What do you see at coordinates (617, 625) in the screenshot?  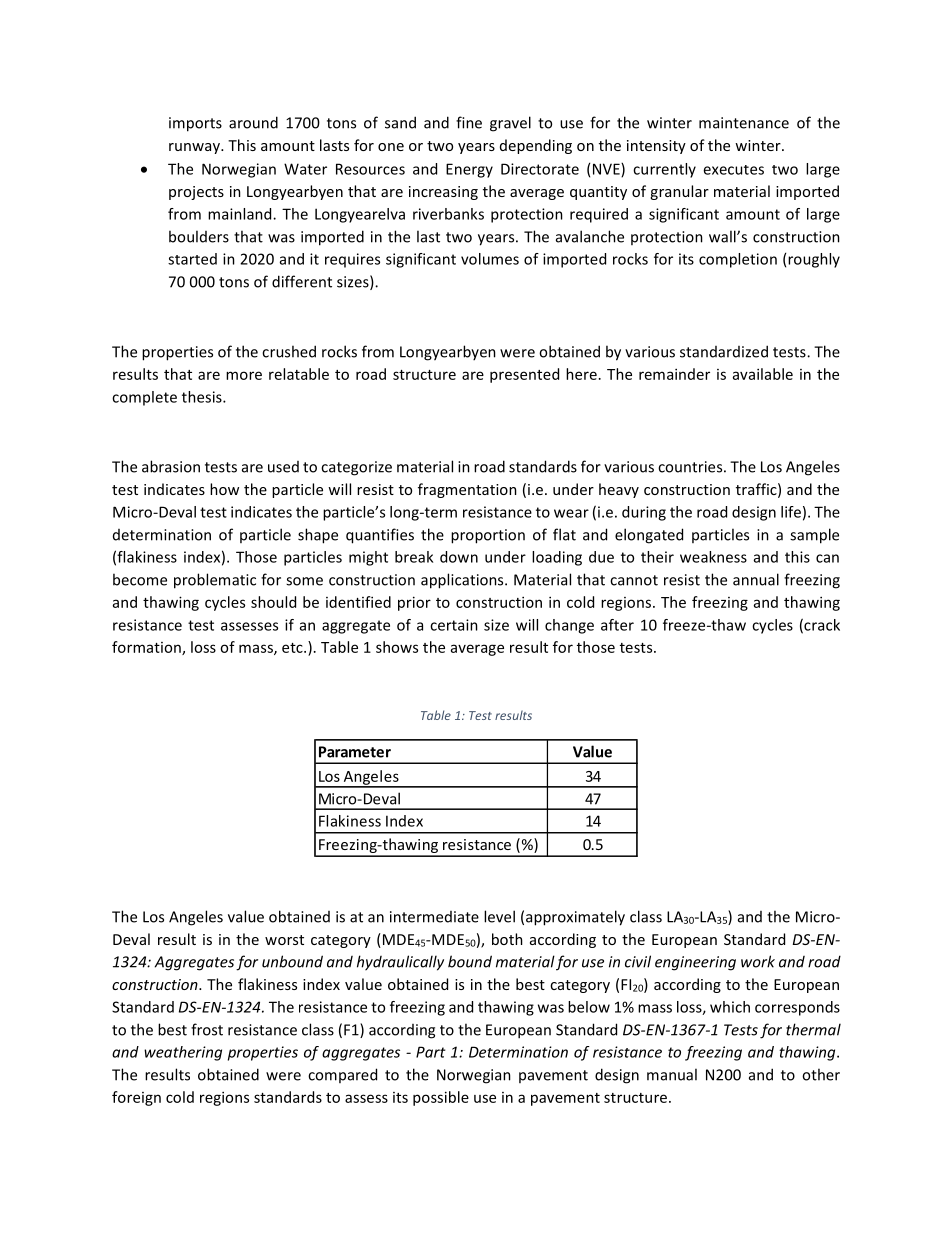 I see `after` at bounding box center [617, 625].
